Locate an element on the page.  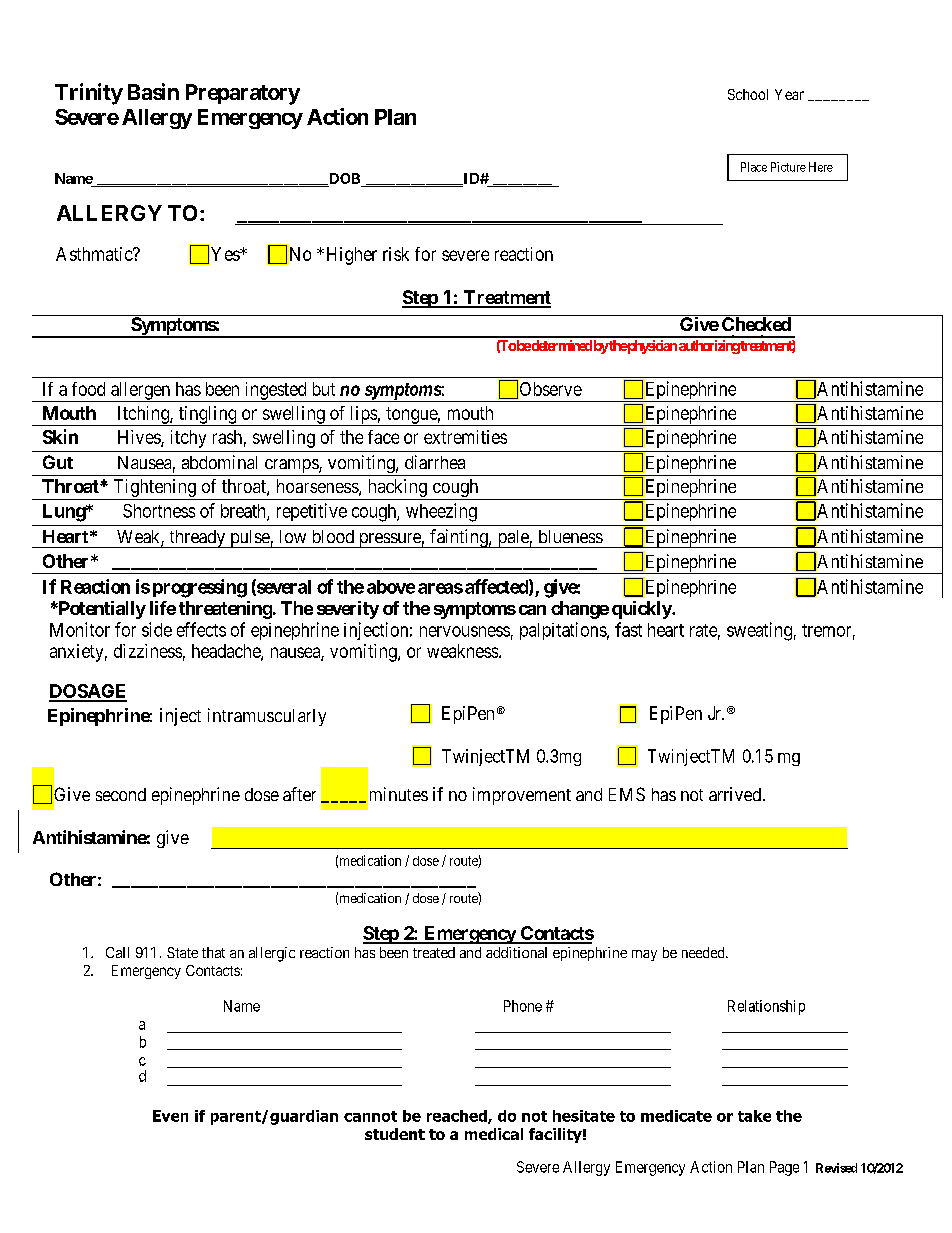
nervousness is located at coordinates (465, 631).
